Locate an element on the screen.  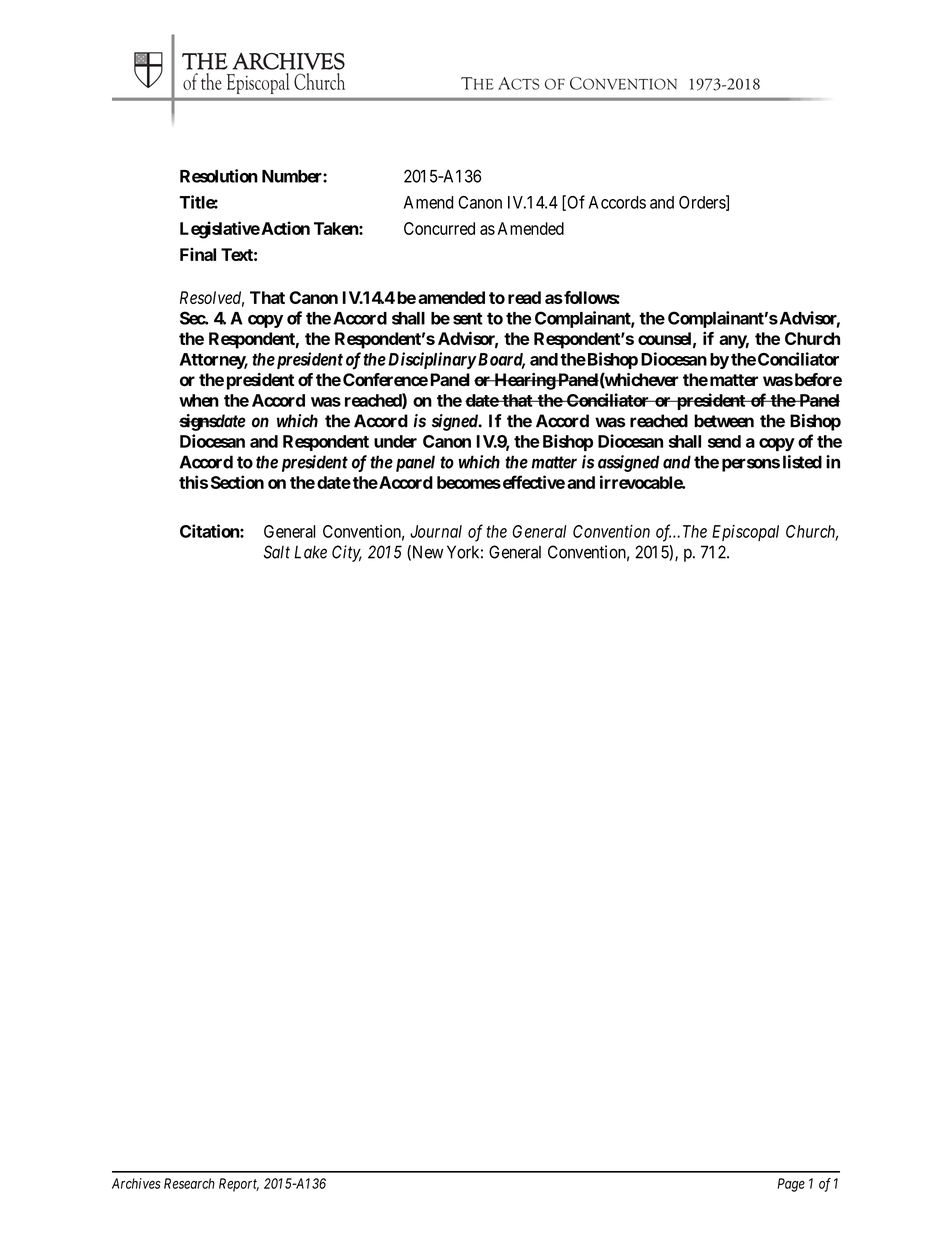
Concurred is located at coordinates (439, 228).
